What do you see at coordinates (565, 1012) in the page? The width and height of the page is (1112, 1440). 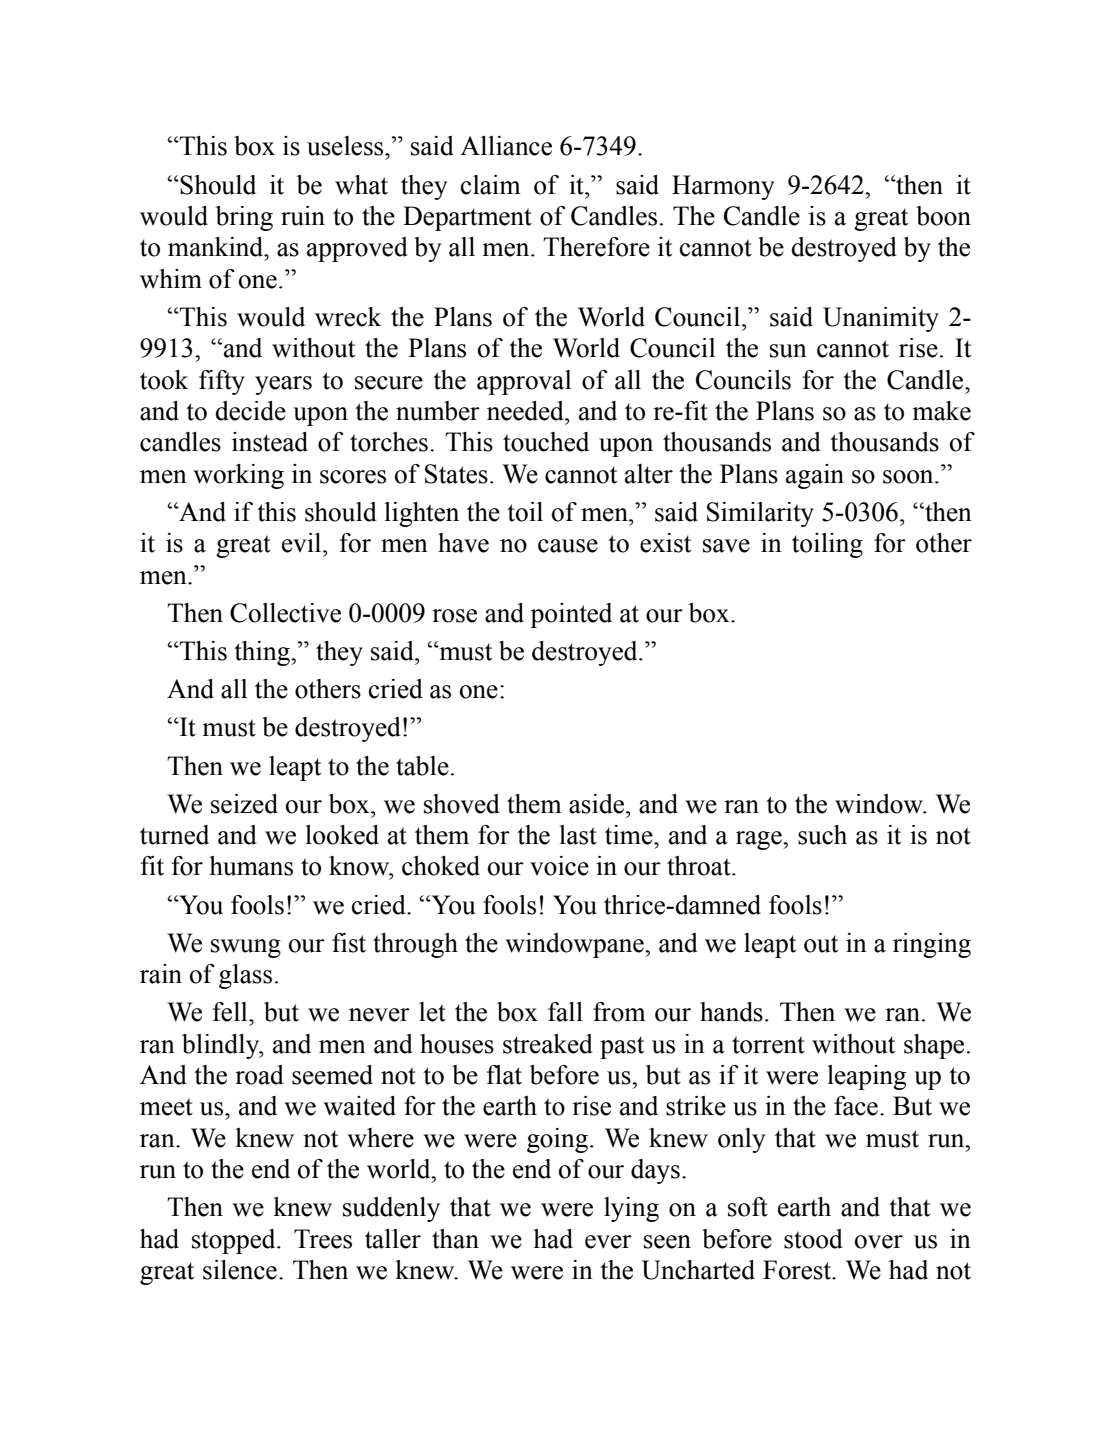 I see `fall` at bounding box center [565, 1012].
